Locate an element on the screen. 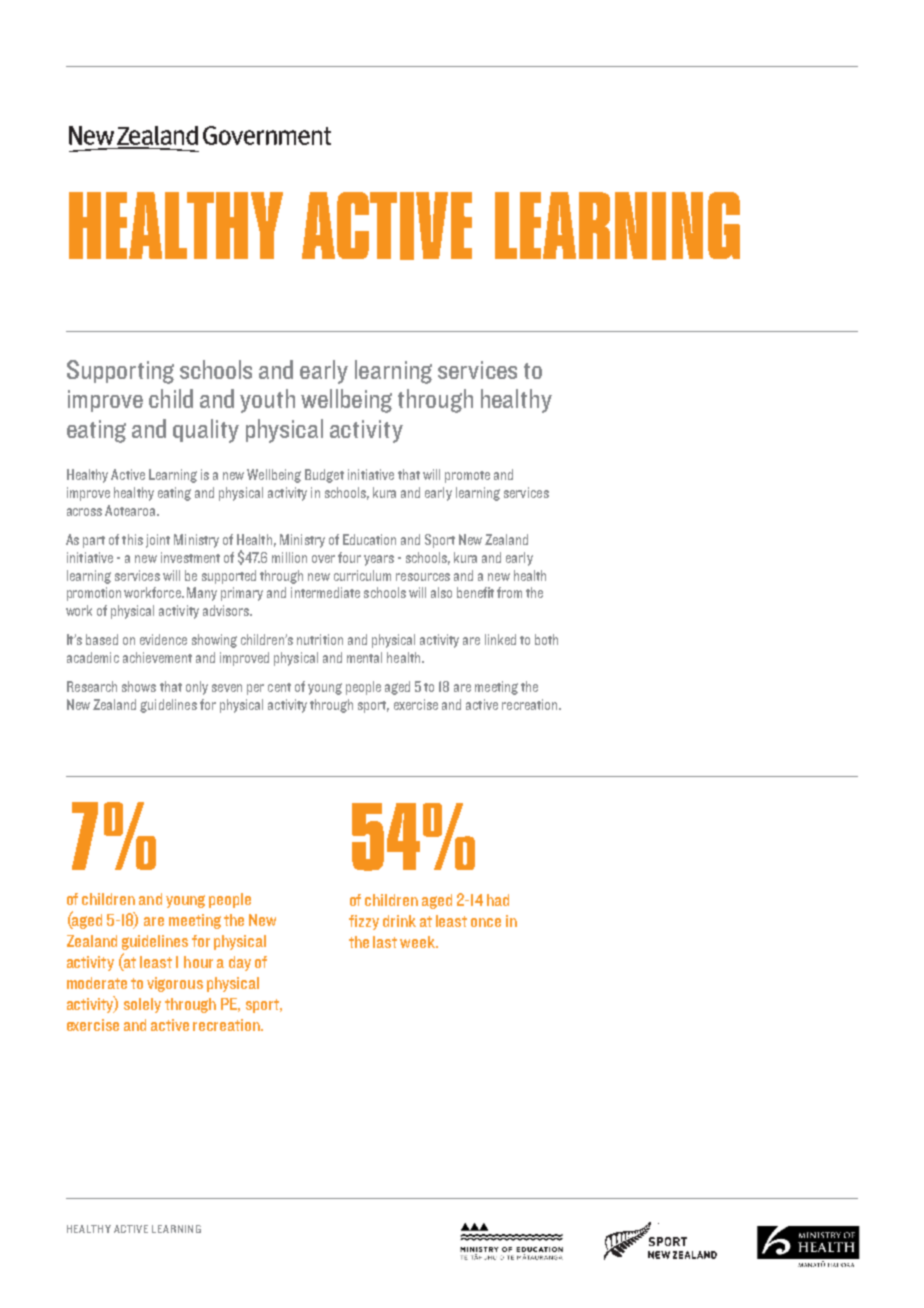  Supporting is located at coordinates (120, 372).
